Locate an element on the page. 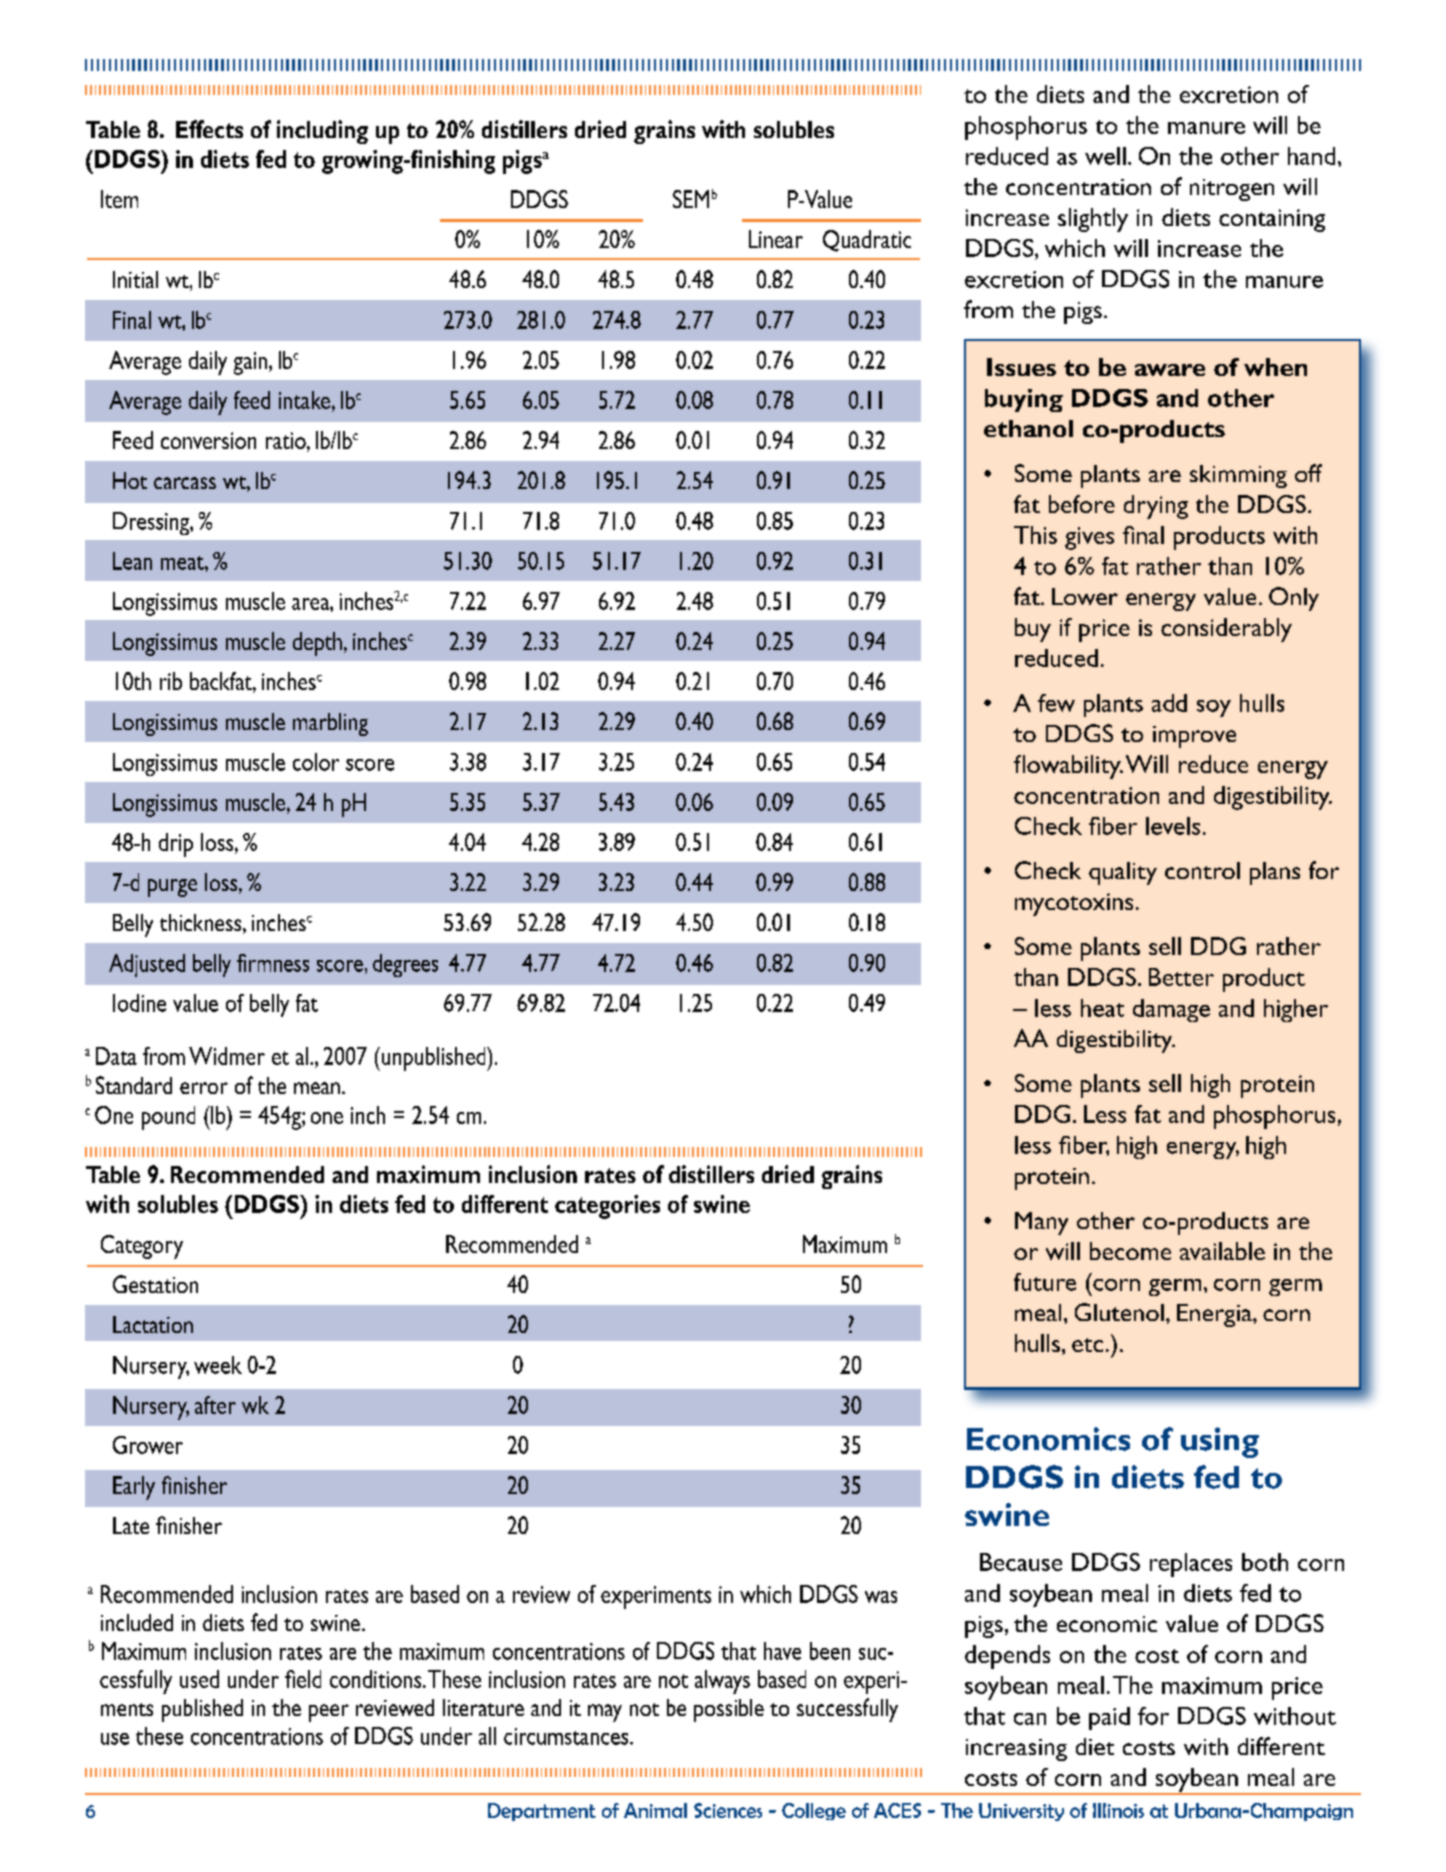 The width and height of the page is (1446, 1872). Better is located at coordinates (1181, 977).
